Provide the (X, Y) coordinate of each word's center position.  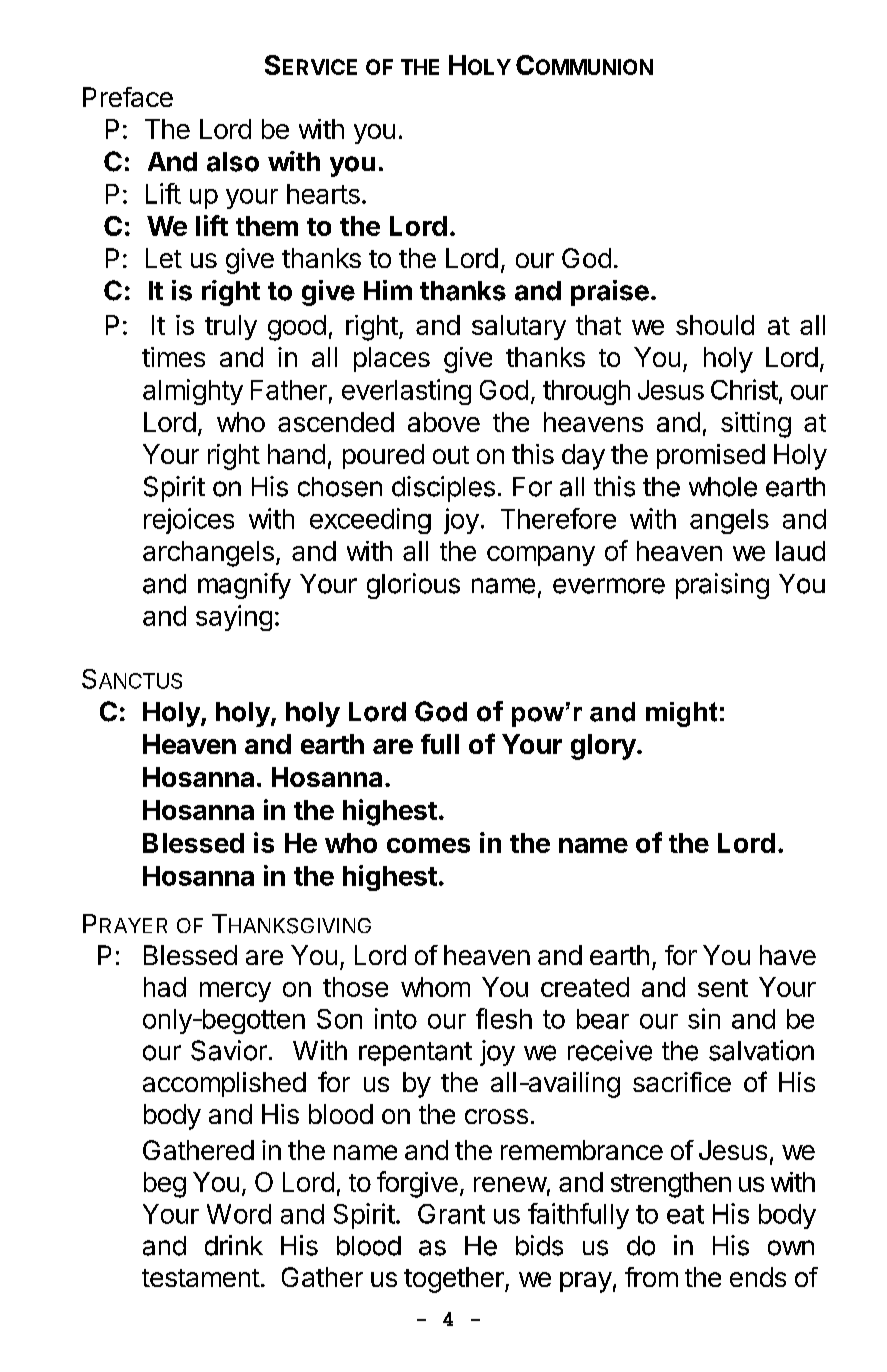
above (444, 422)
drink (234, 1245)
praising (722, 586)
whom (435, 987)
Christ (744, 389)
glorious (413, 586)
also (233, 162)
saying (234, 618)
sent (723, 988)
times (173, 357)
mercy (235, 992)
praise (610, 293)
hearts (323, 194)
